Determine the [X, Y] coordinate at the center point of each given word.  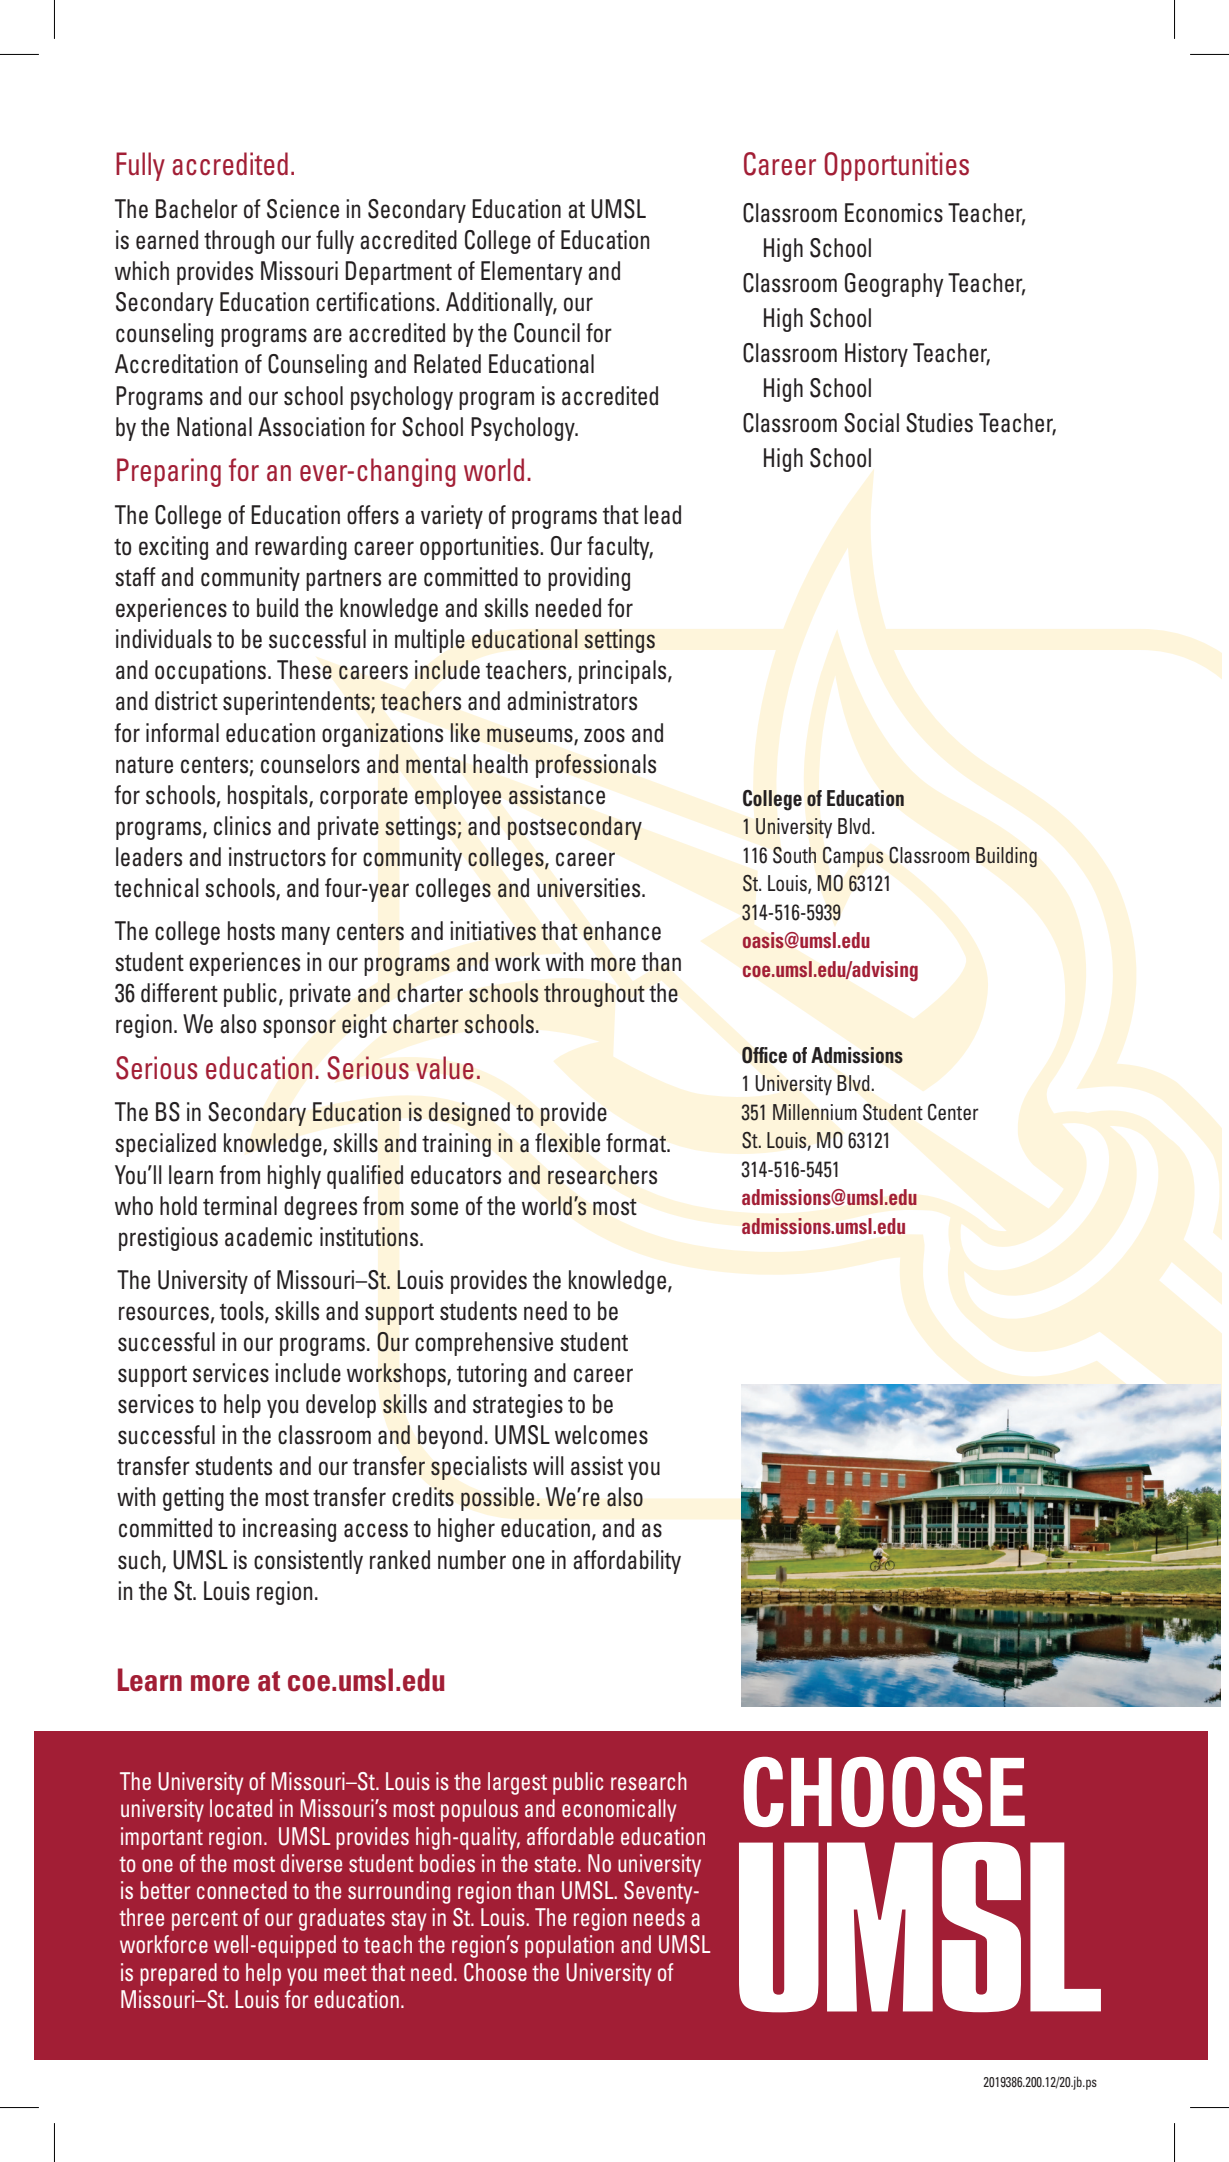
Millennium [815, 1112]
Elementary [532, 273]
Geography [894, 285]
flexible [567, 1143]
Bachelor [197, 209]
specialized [165, 1145]
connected [242, 1890]
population [569, 1946]
